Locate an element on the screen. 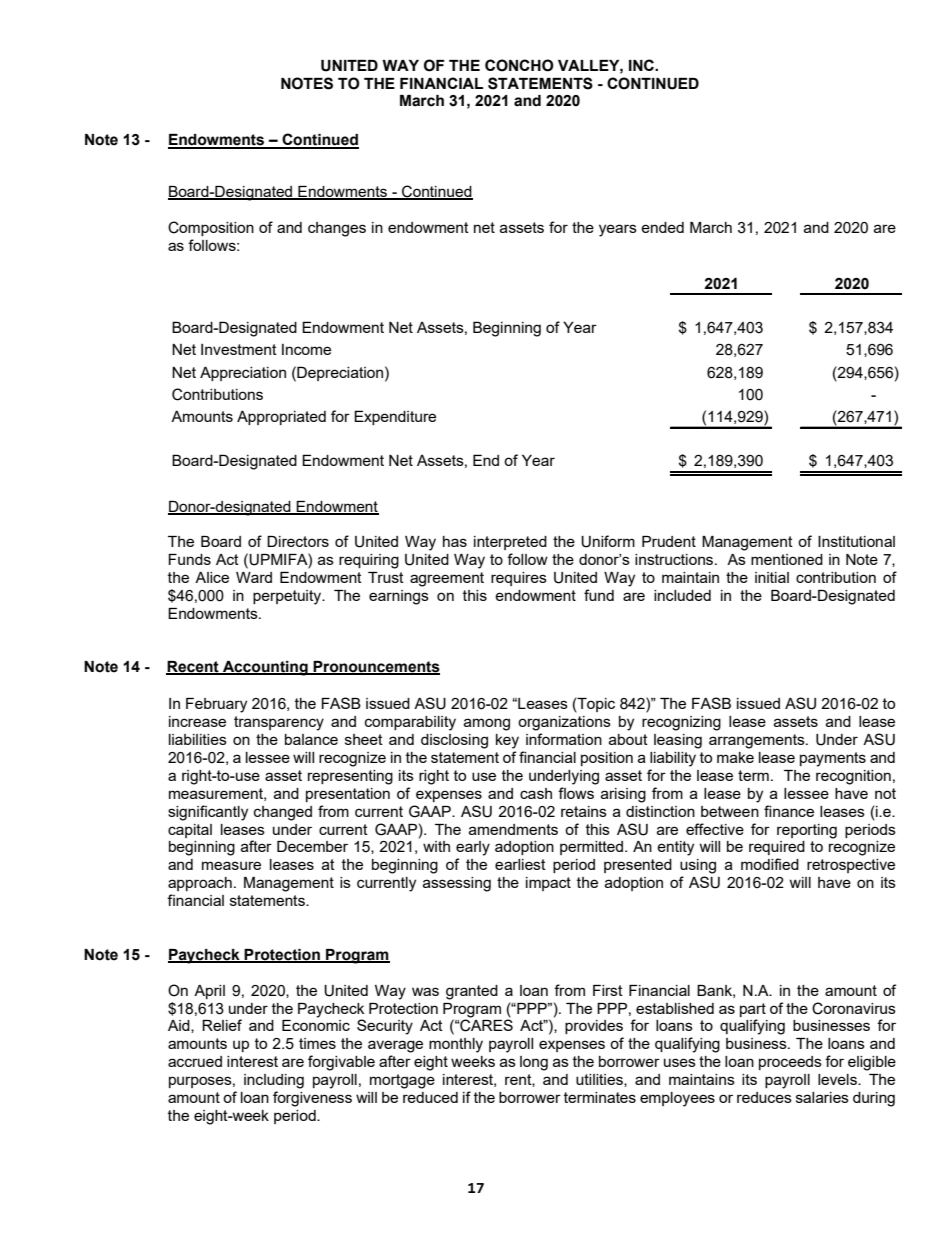  cash is located at coordinates (536, 793).
